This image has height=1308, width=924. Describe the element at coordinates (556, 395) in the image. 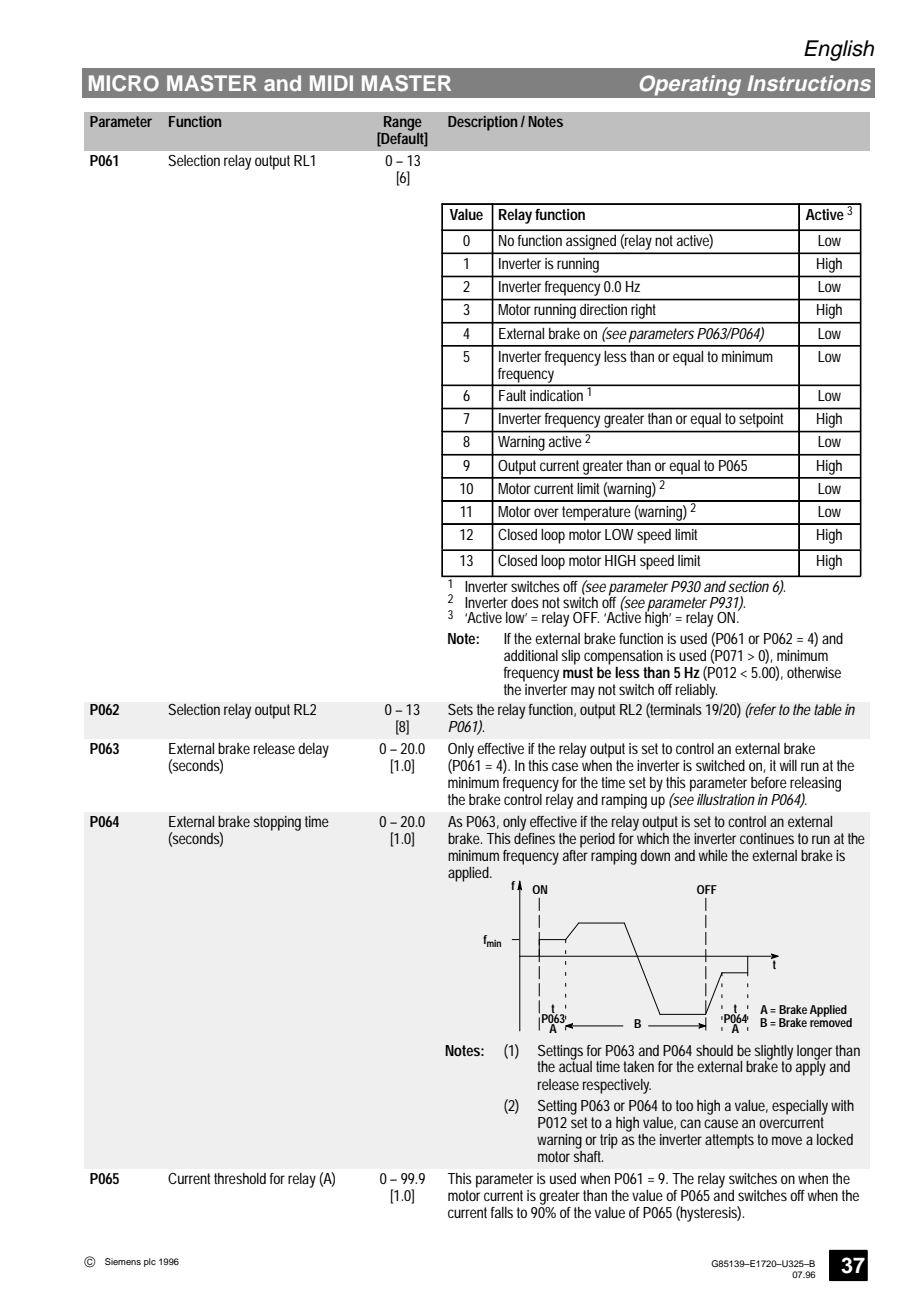

I see `indication` at that location.
